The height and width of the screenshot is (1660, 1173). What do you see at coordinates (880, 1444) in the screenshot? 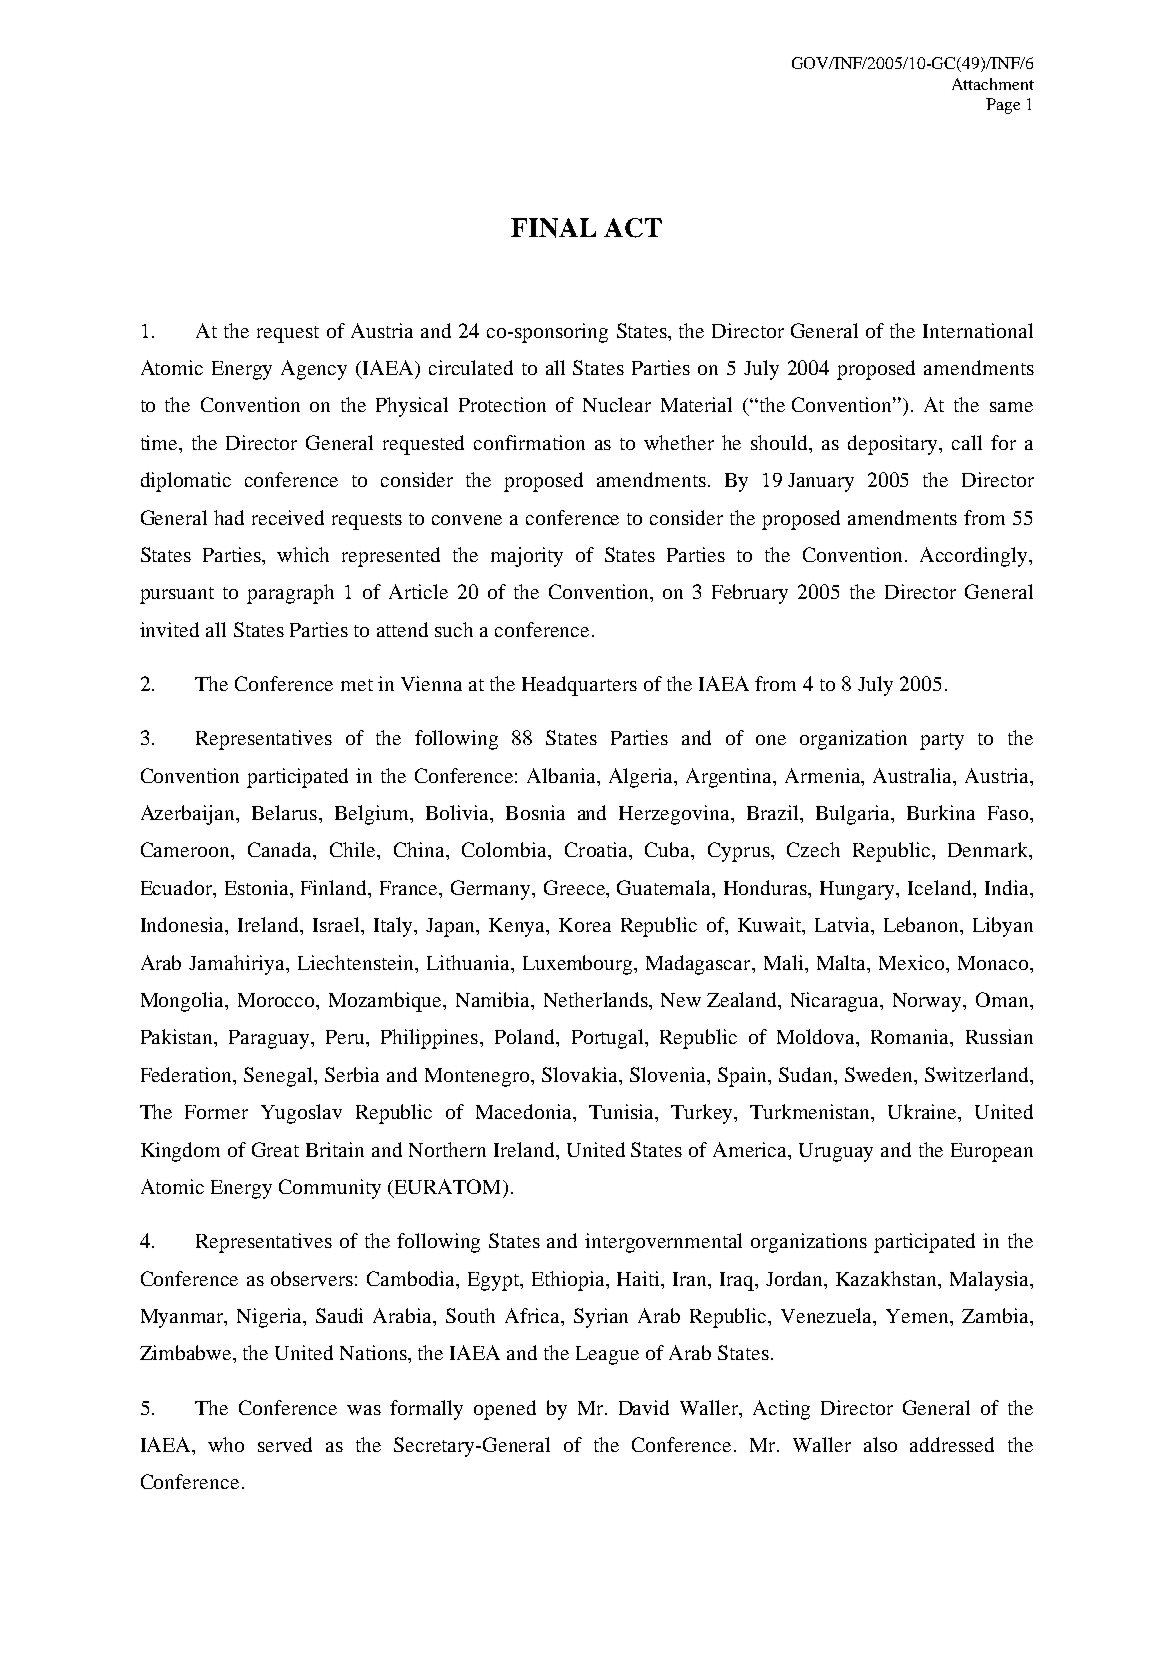
I see `also` at bounding box center [880, 1444].
